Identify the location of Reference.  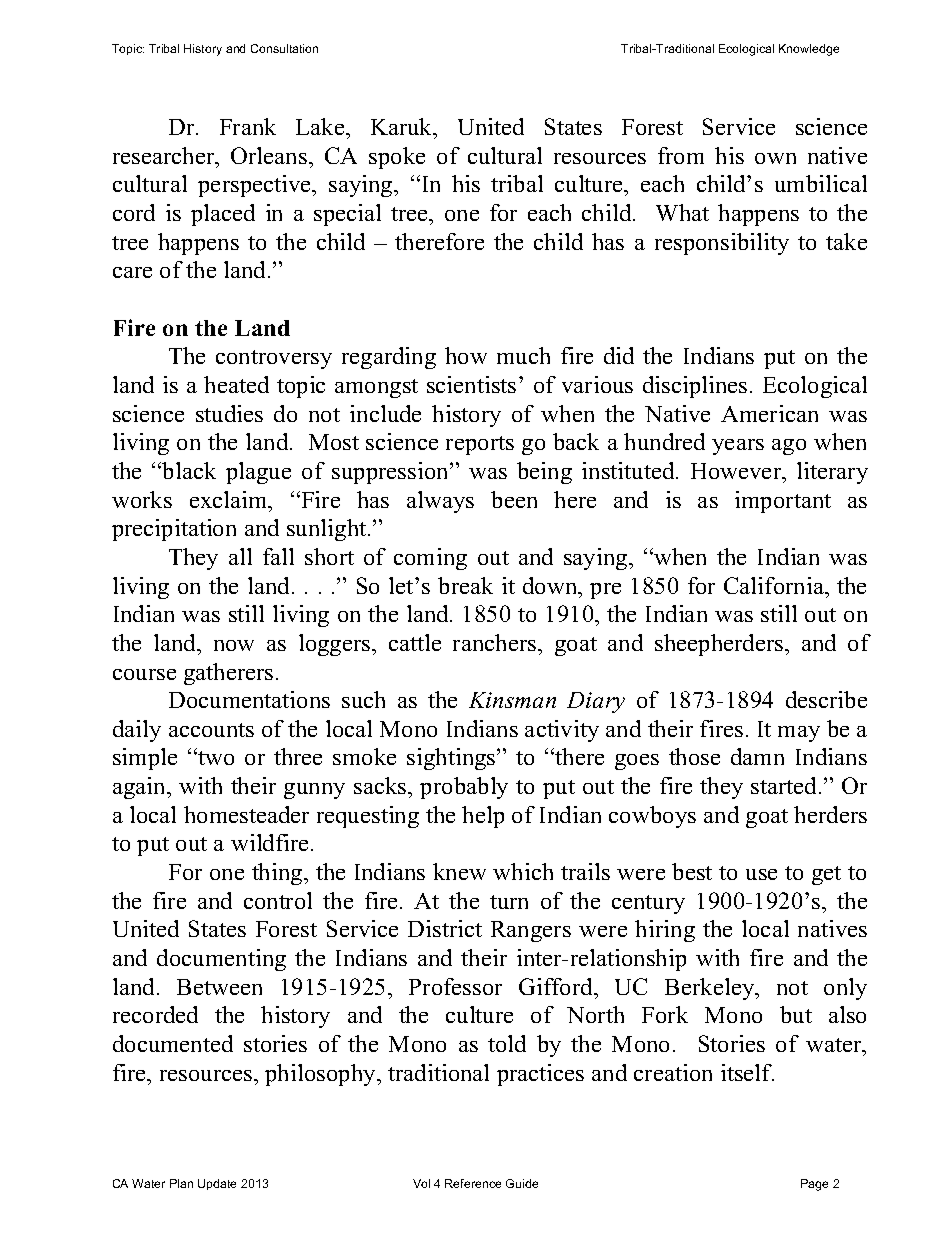
(473, 1183).
